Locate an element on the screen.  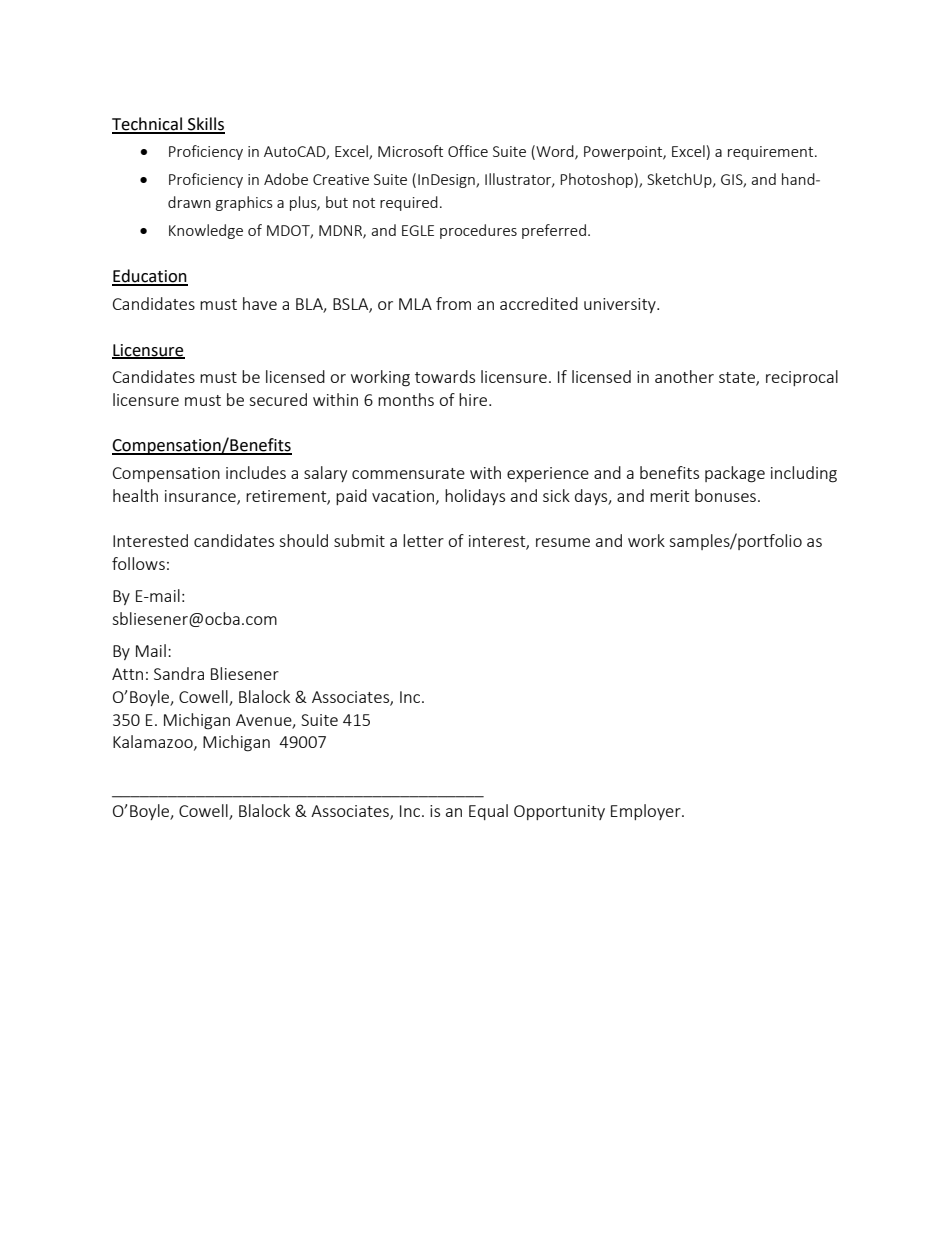
resume is located at coordinates (563, 542).
